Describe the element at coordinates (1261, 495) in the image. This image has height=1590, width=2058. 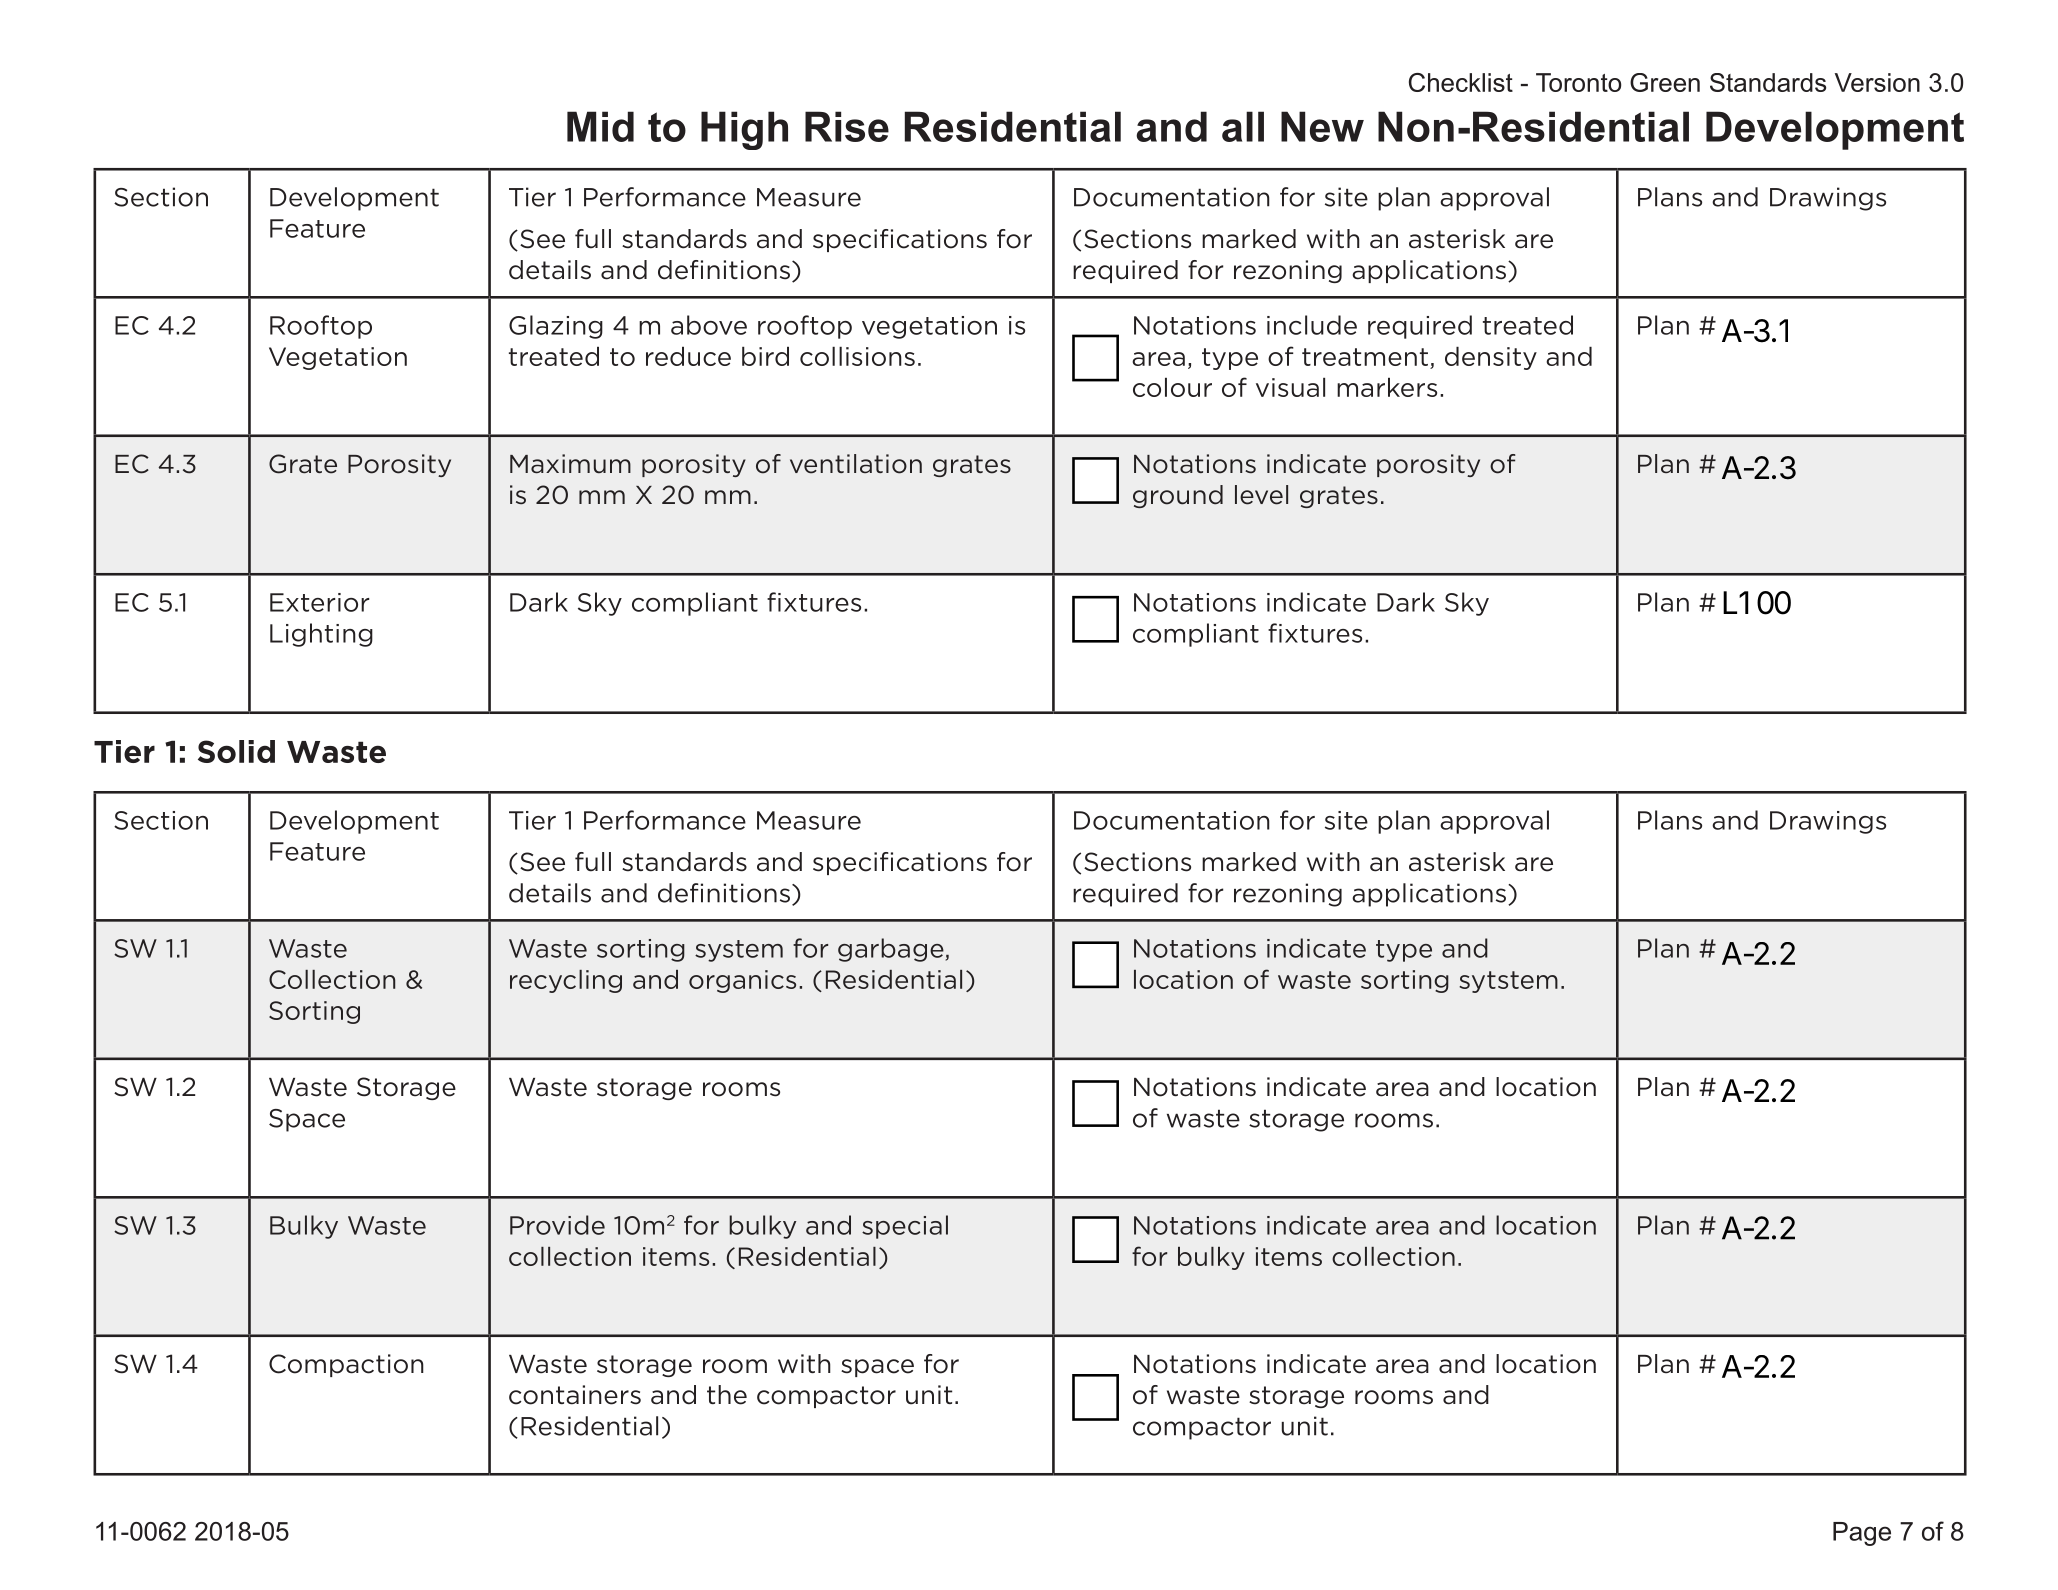
I see `level` at that location.
